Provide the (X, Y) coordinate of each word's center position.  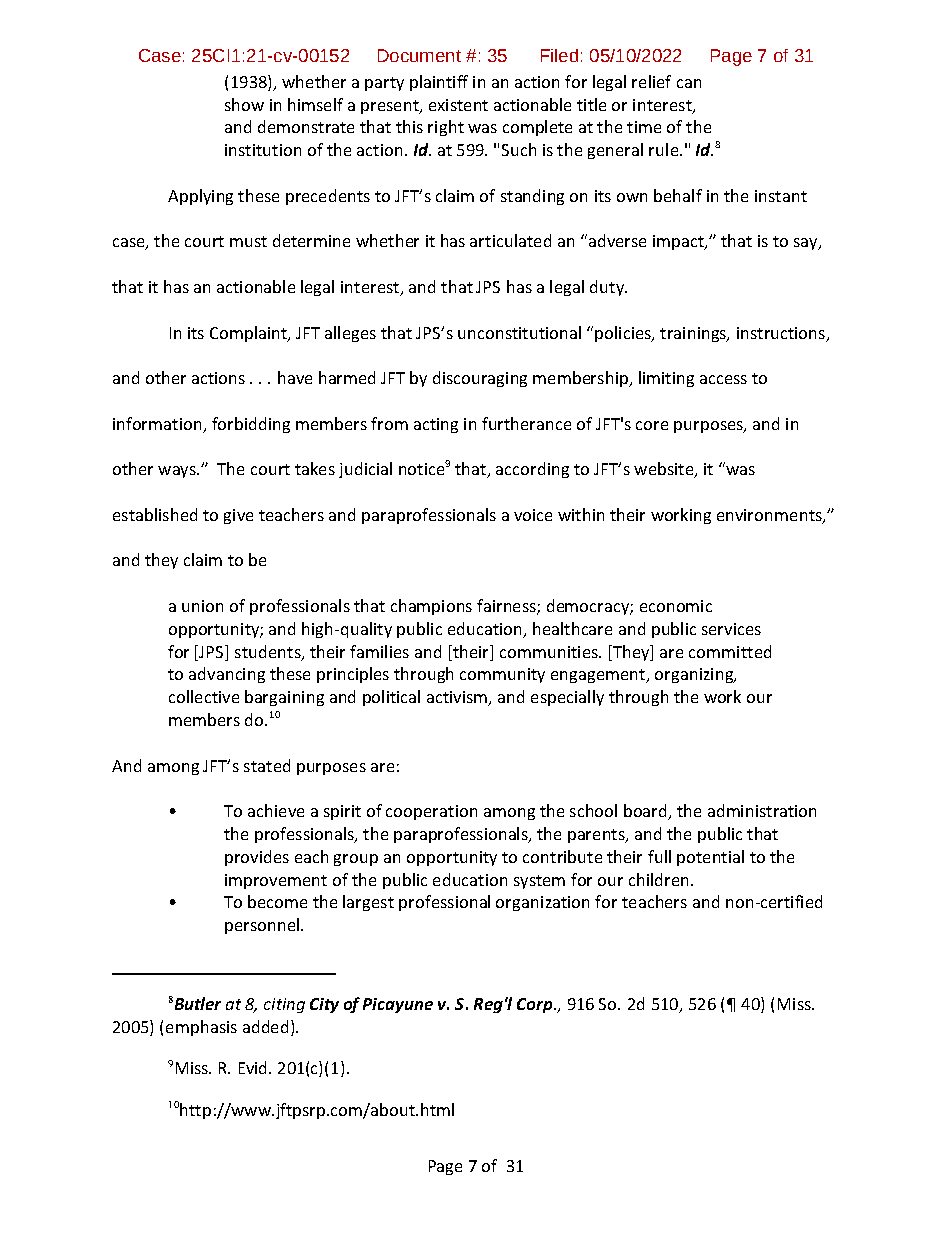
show (244, 104)
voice (533, 515)
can (689, 83)
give (238, 516)
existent (458, 105)
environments (770, 516)
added (265, 1026)
